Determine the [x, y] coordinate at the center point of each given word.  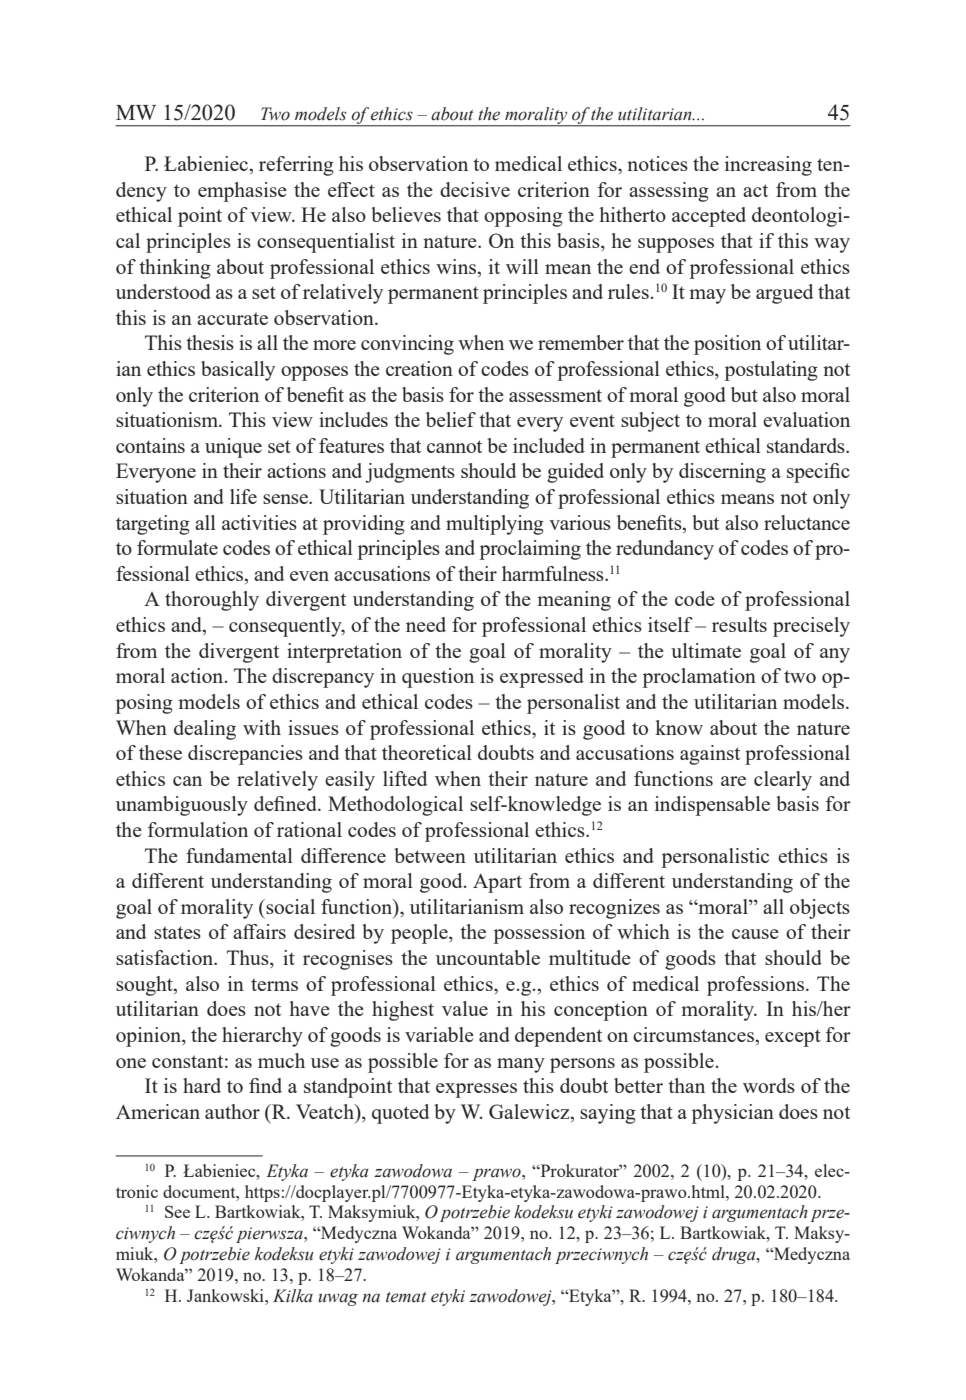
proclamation [699, 678]
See [177, 1211]
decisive [475, 189]
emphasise [242, 192]
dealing [205, 730]
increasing [768, 166]
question [438, 678]
